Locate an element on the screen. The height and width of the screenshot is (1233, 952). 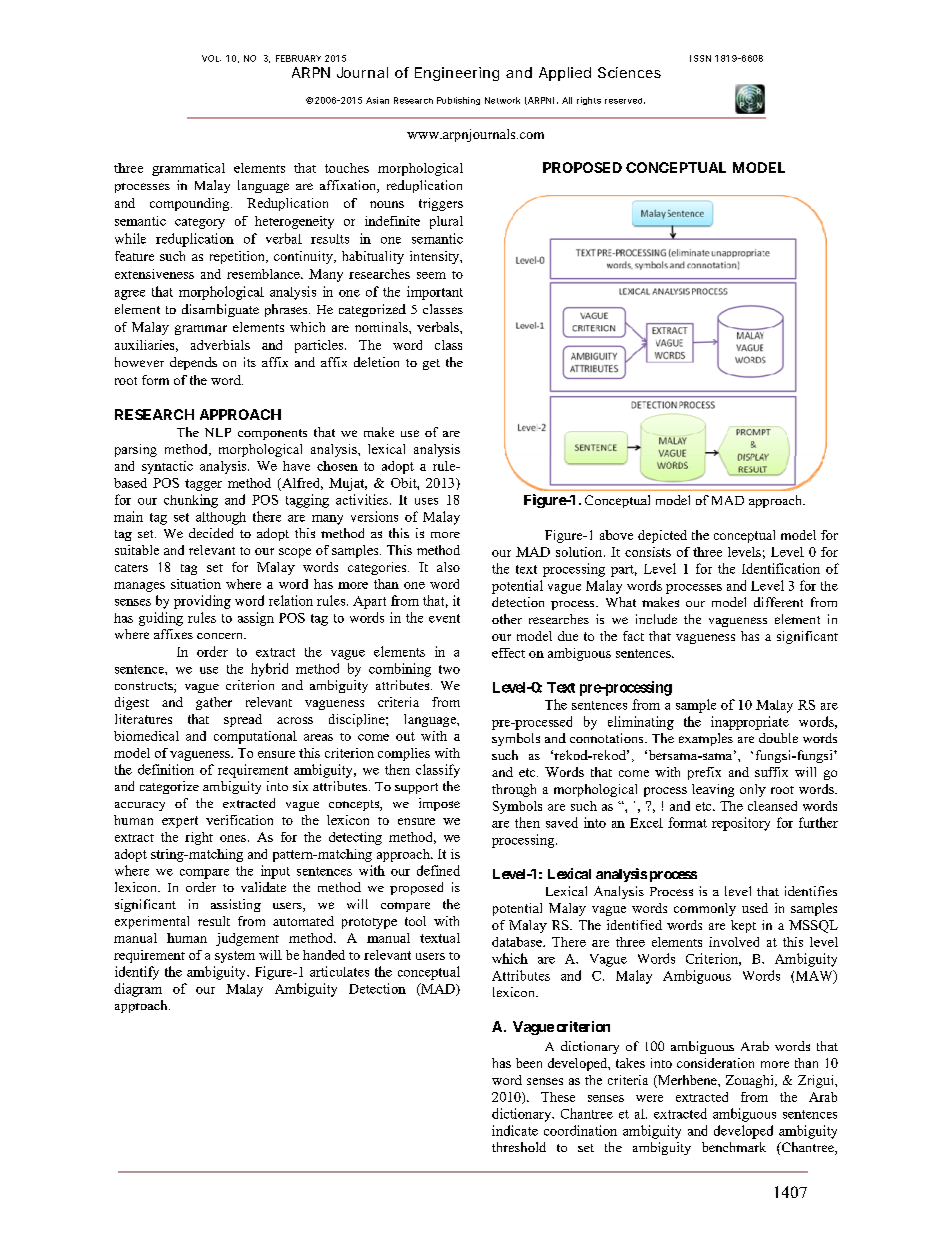
event is located at coordinates (444, 618).
